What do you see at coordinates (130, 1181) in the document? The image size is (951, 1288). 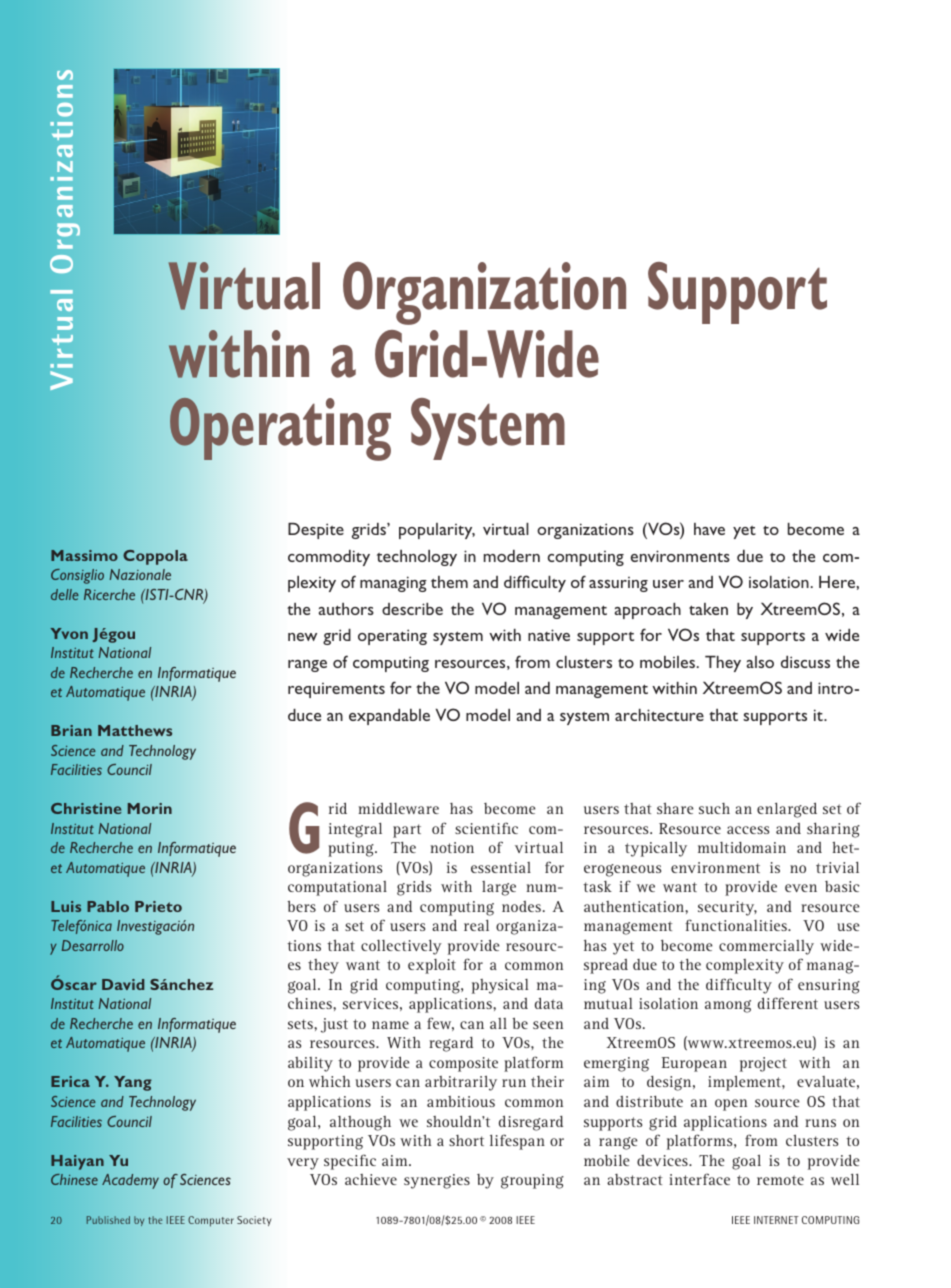 I see `Academy` at bounding box center [130, 1181].
